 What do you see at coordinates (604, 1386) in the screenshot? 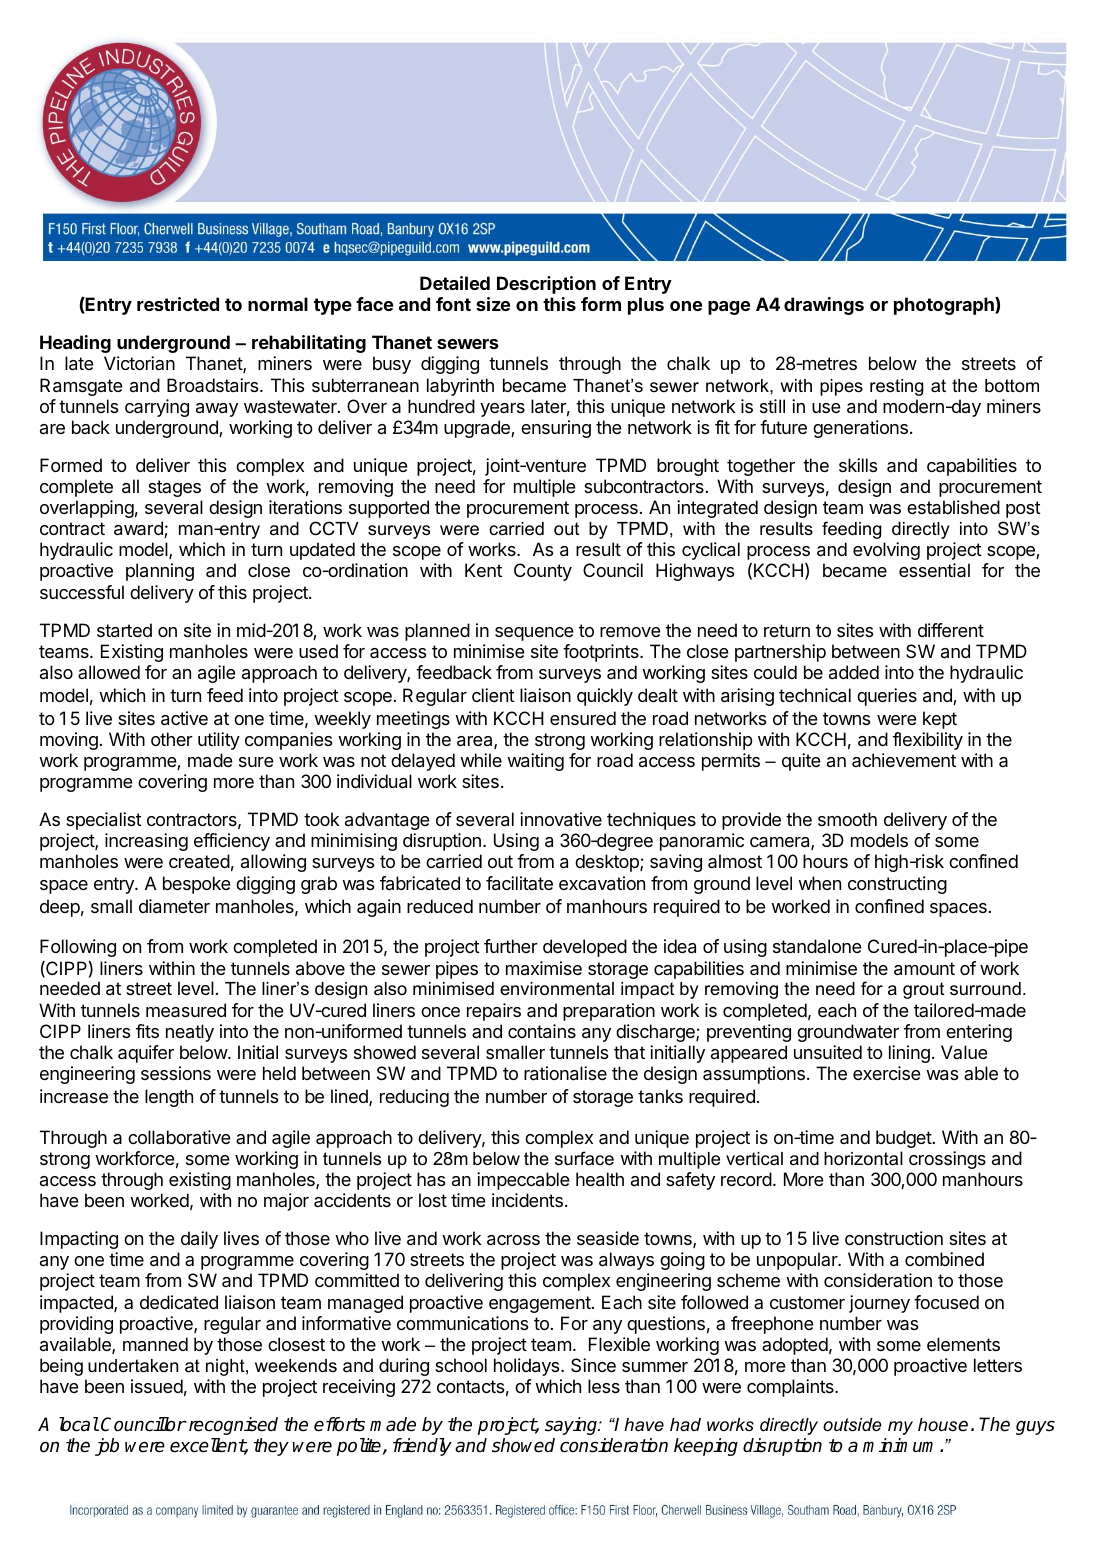
I see `less` at bounding box center [604, 1386].
